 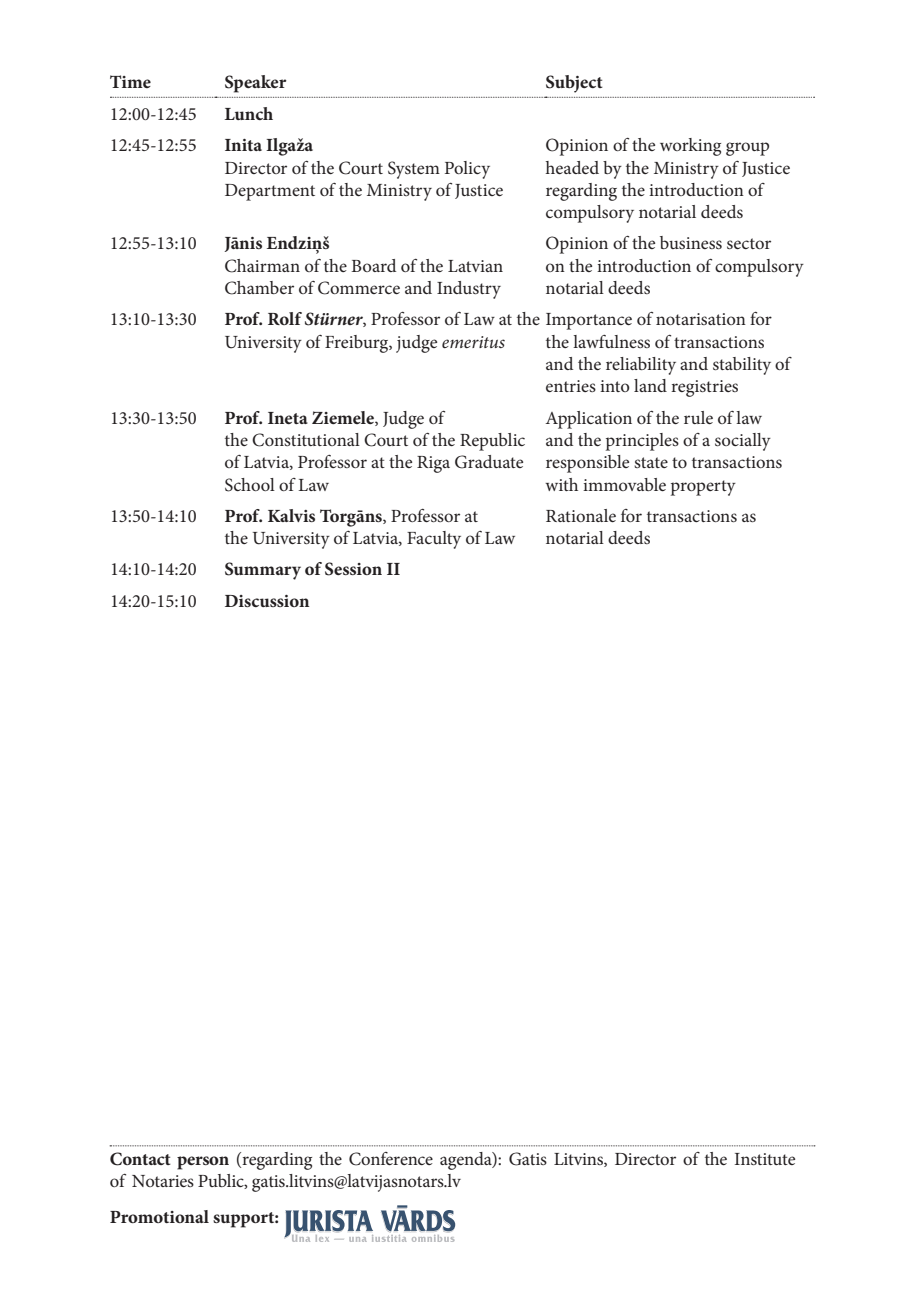 I want to click on Rationale, so click(x=581, y=515).
